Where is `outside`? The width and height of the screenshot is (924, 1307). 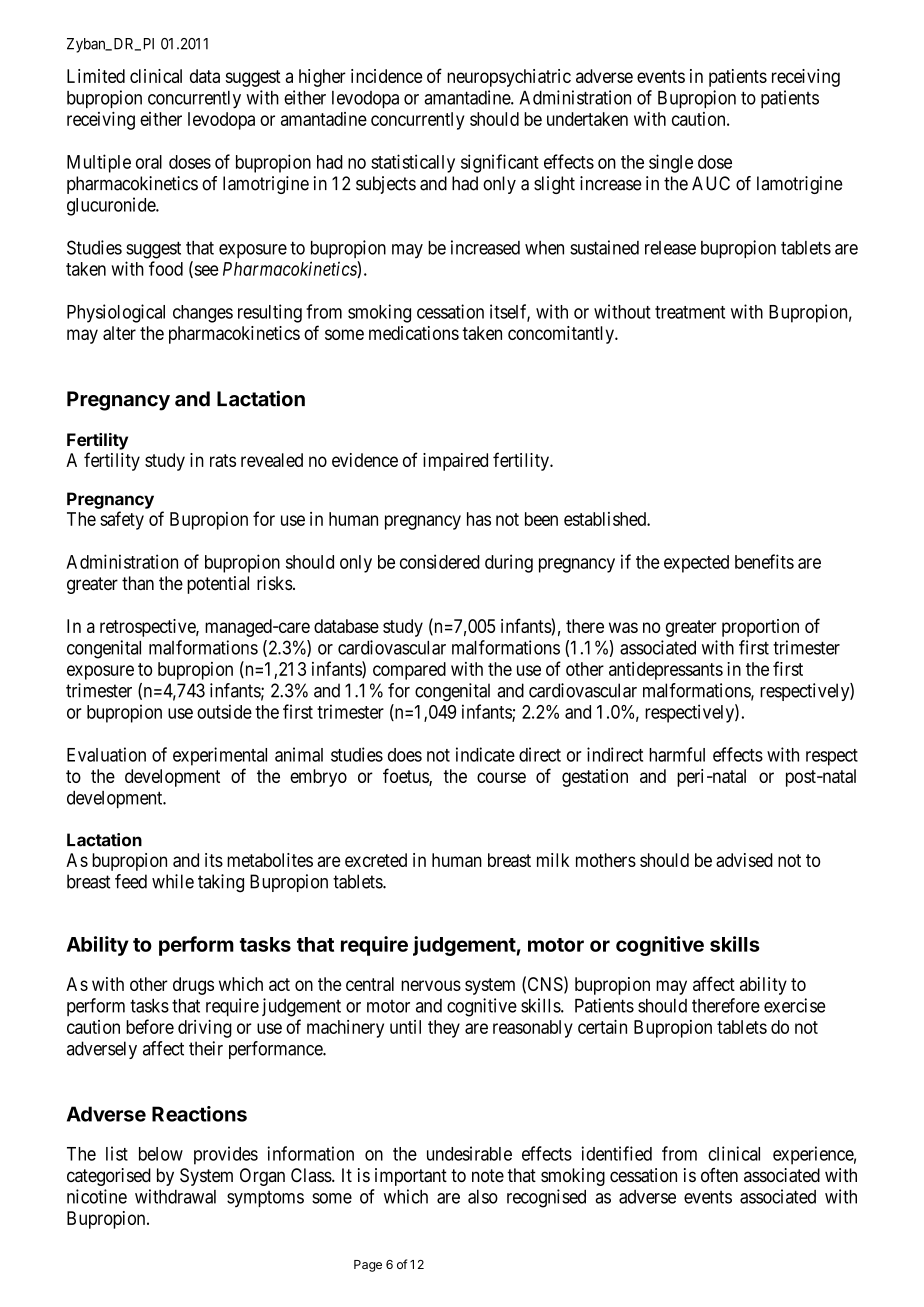 outside is located at coordinates (224, 711).
